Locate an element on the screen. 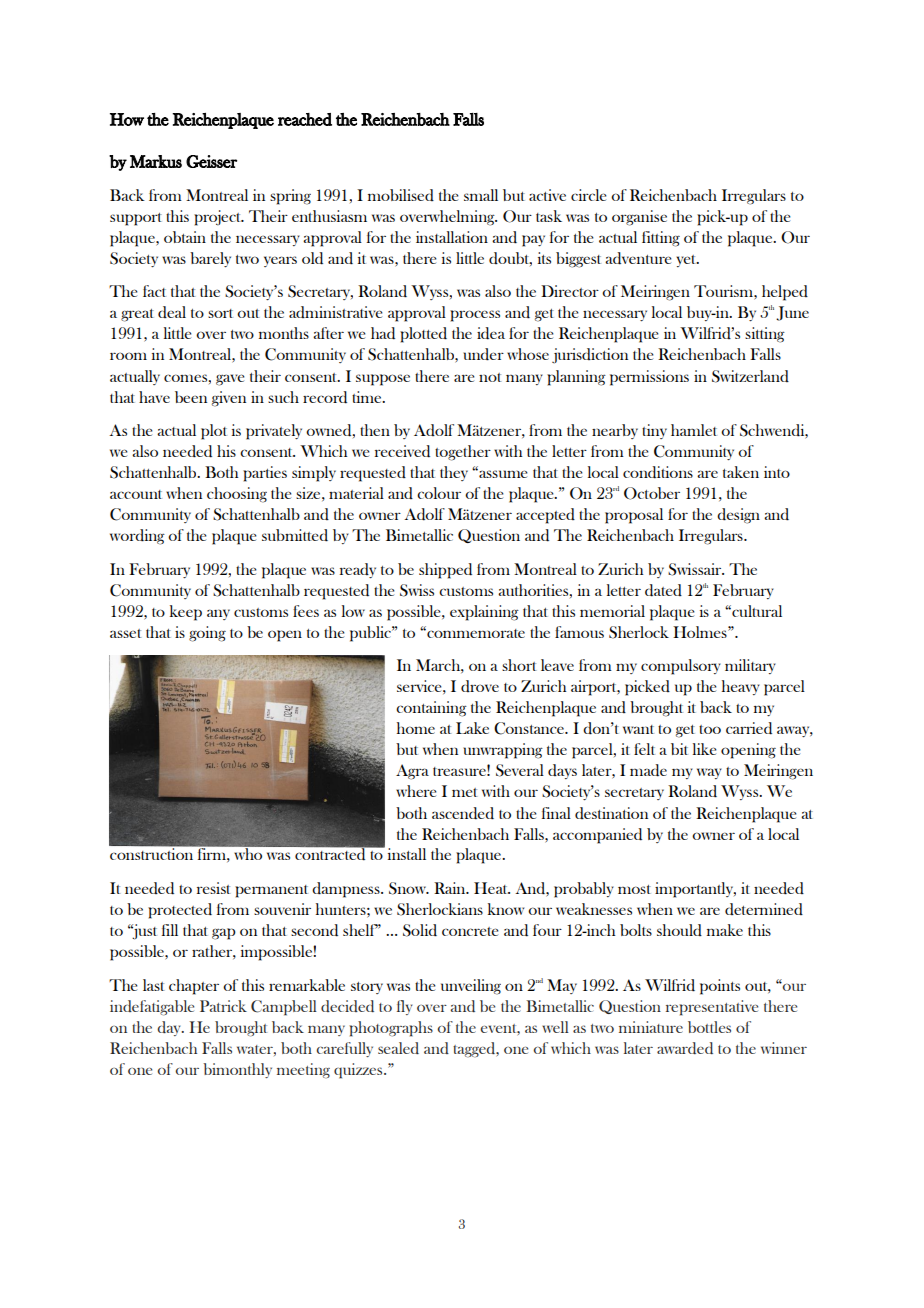 The height and width of the screenshot is (1308, 924). organise is located at coordinates (639, 218).
